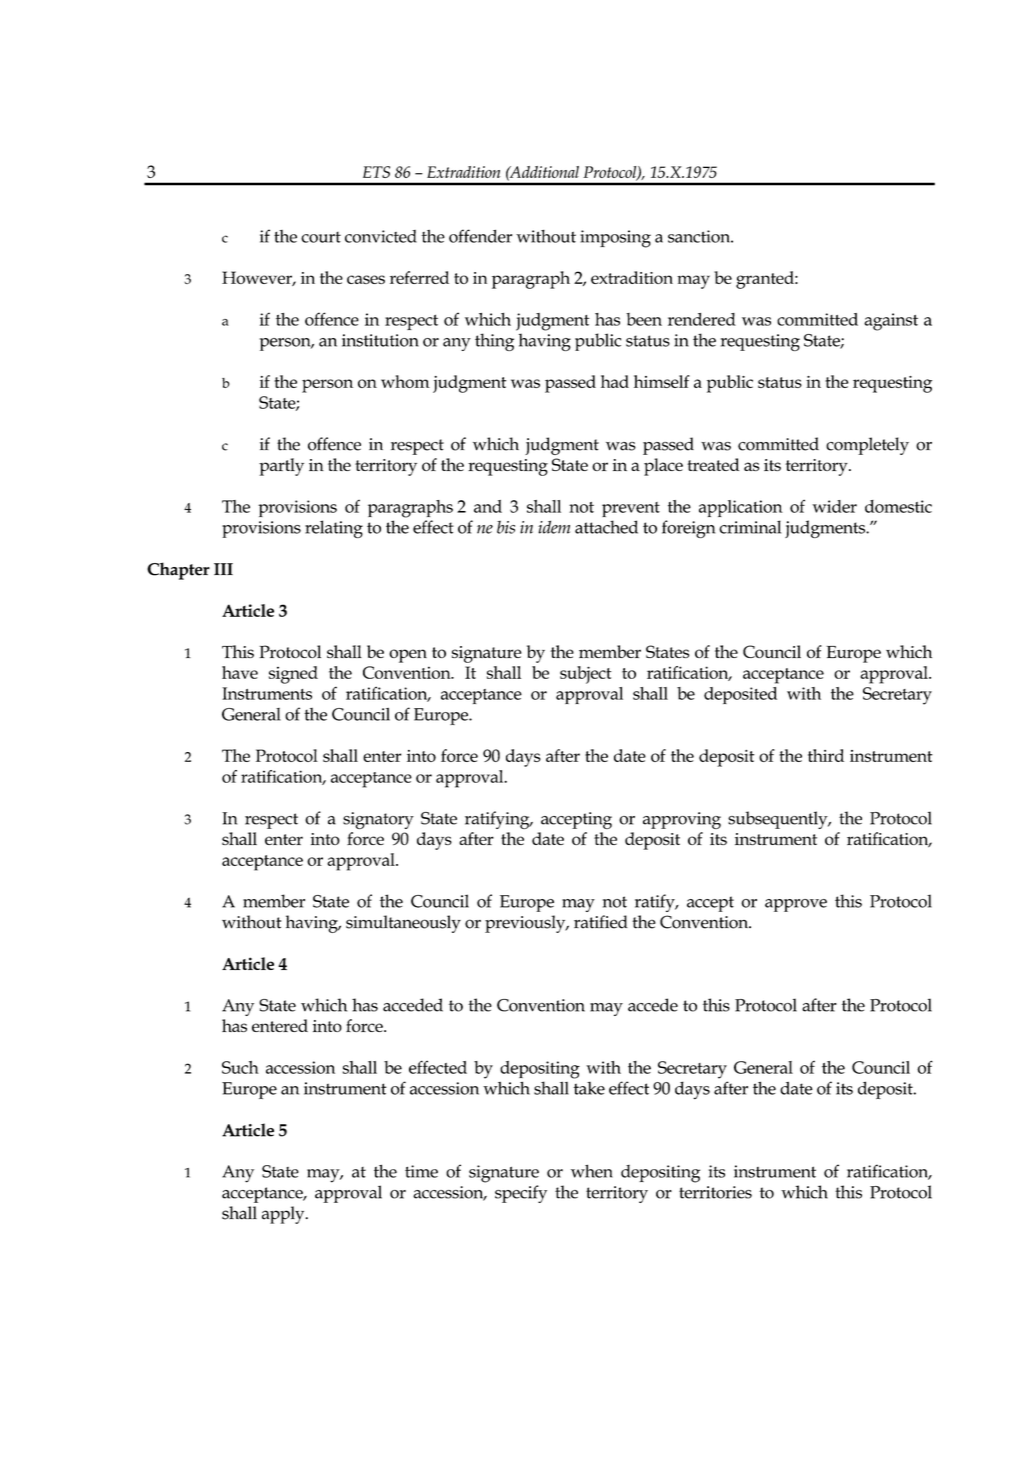 This screenshot has width=1030, height=1458. I want to click on apply, so click(284, 1215).
